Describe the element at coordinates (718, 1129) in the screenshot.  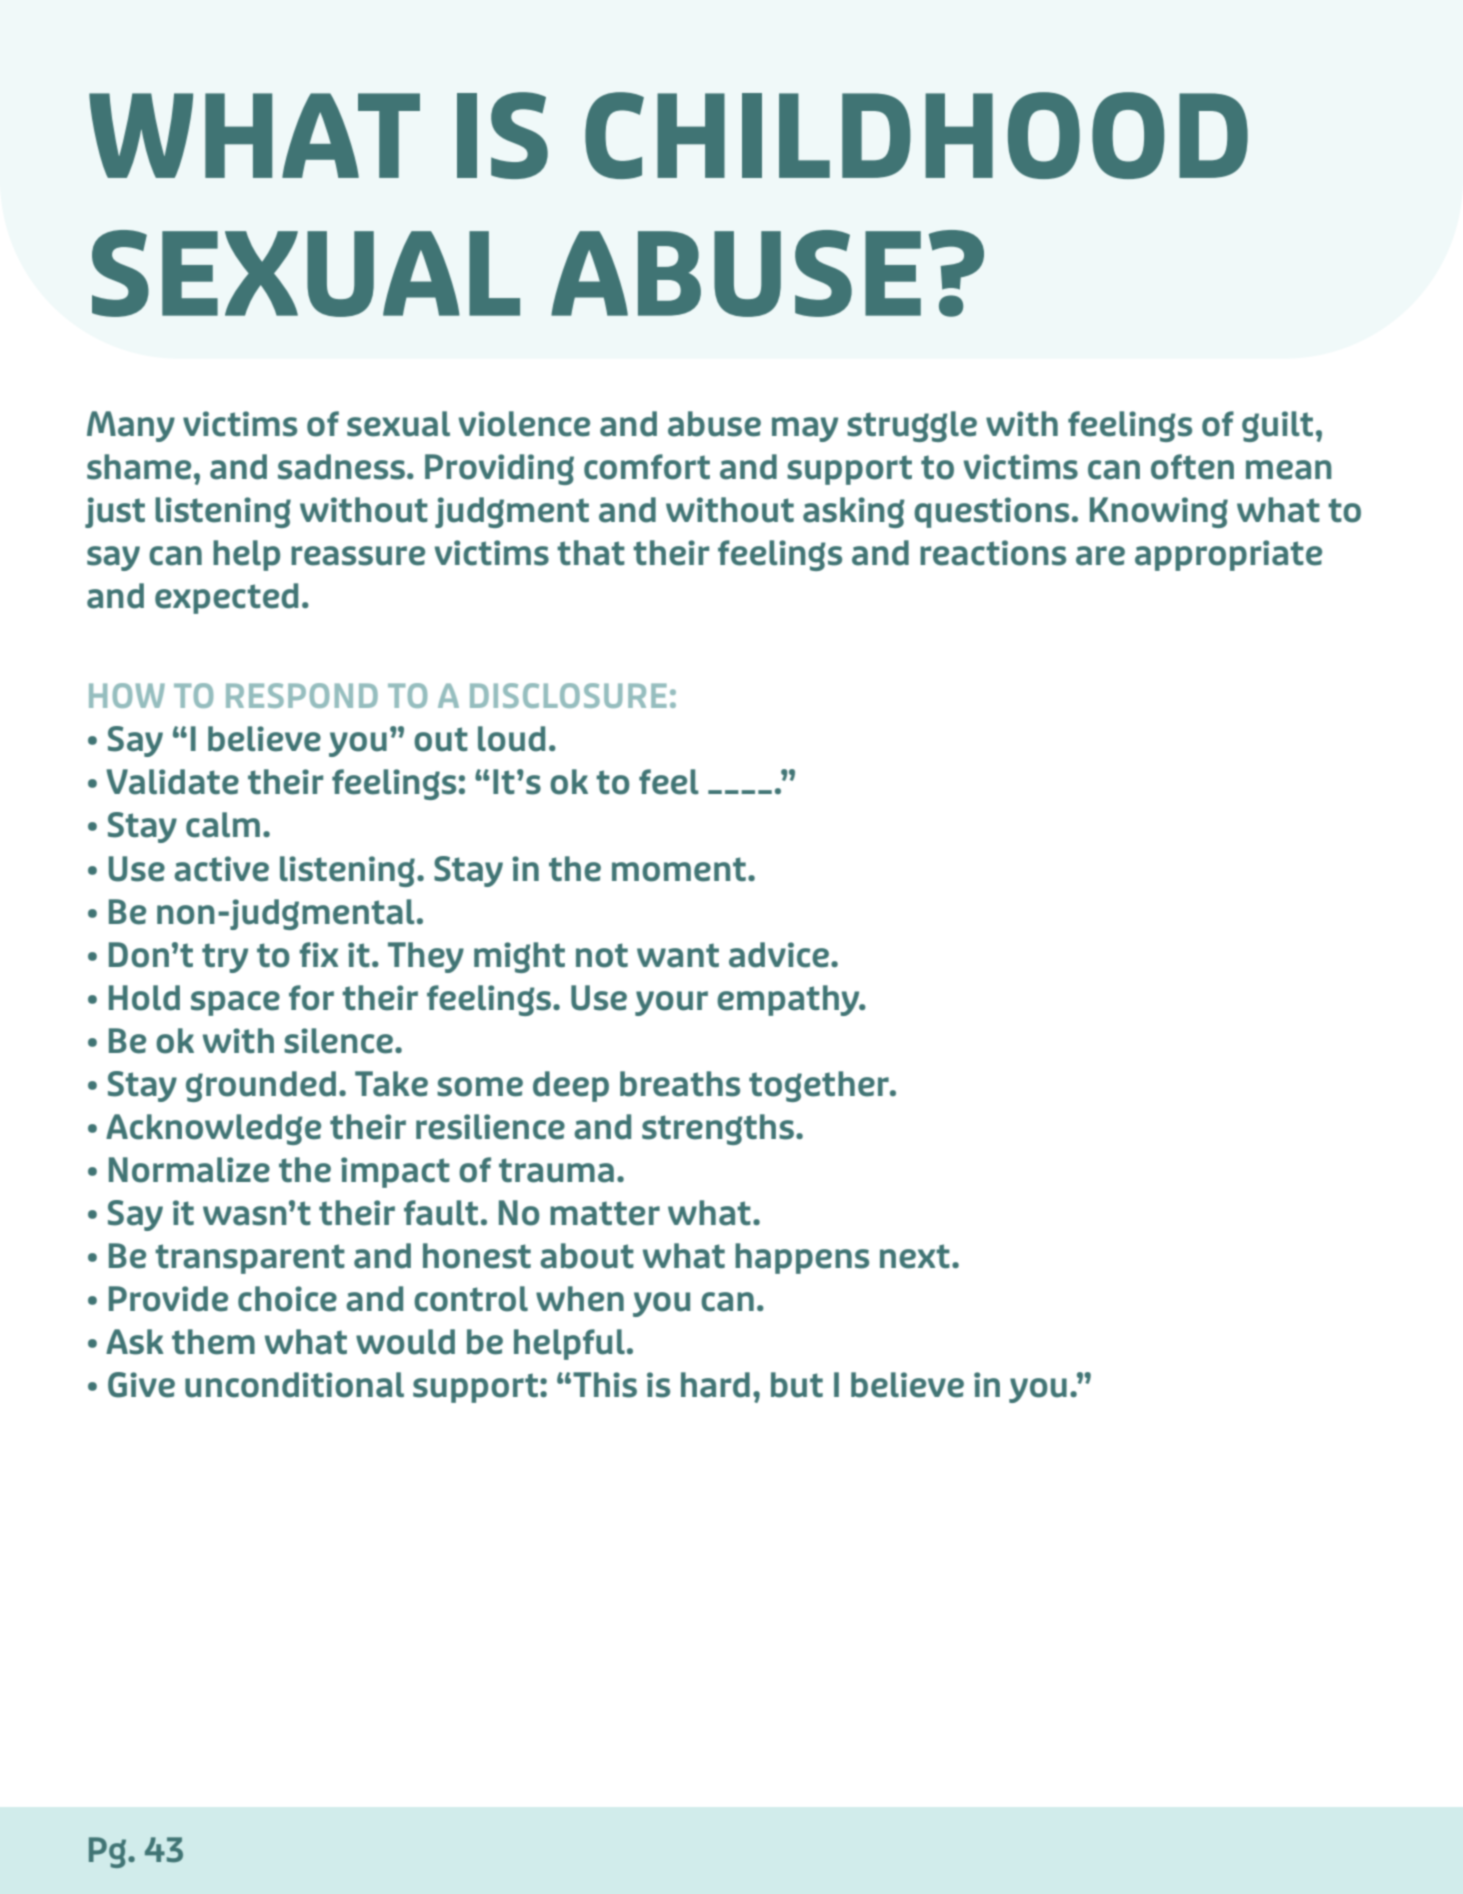
I see `strengths` at that location.
